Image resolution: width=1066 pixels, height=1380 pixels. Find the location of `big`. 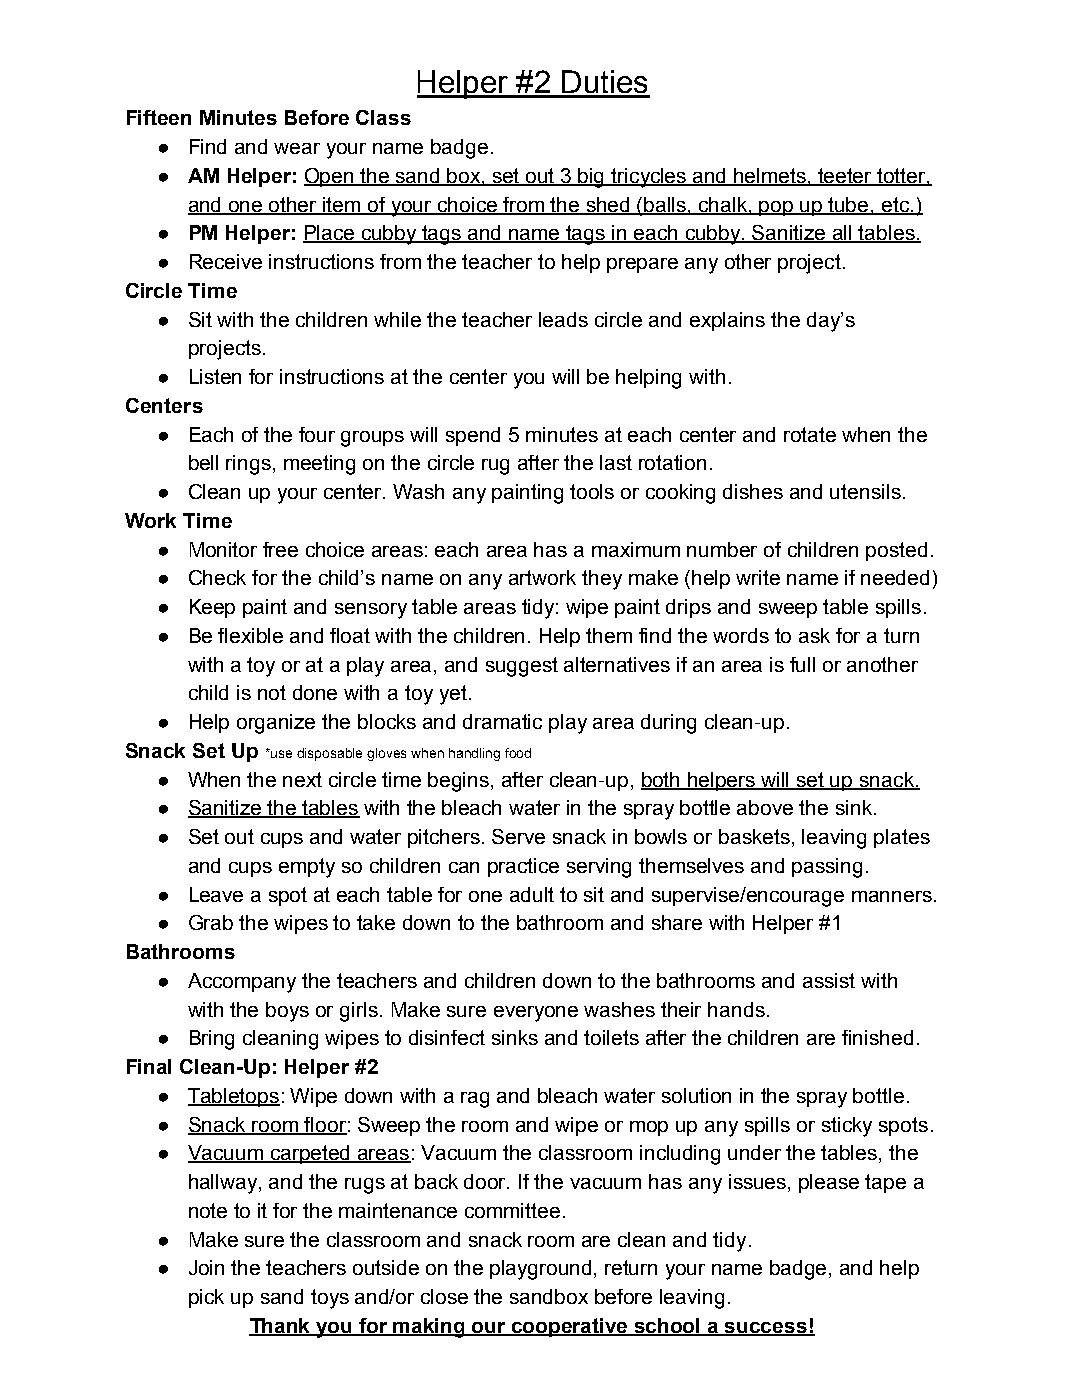

big is located at coordinates (592, 178).
